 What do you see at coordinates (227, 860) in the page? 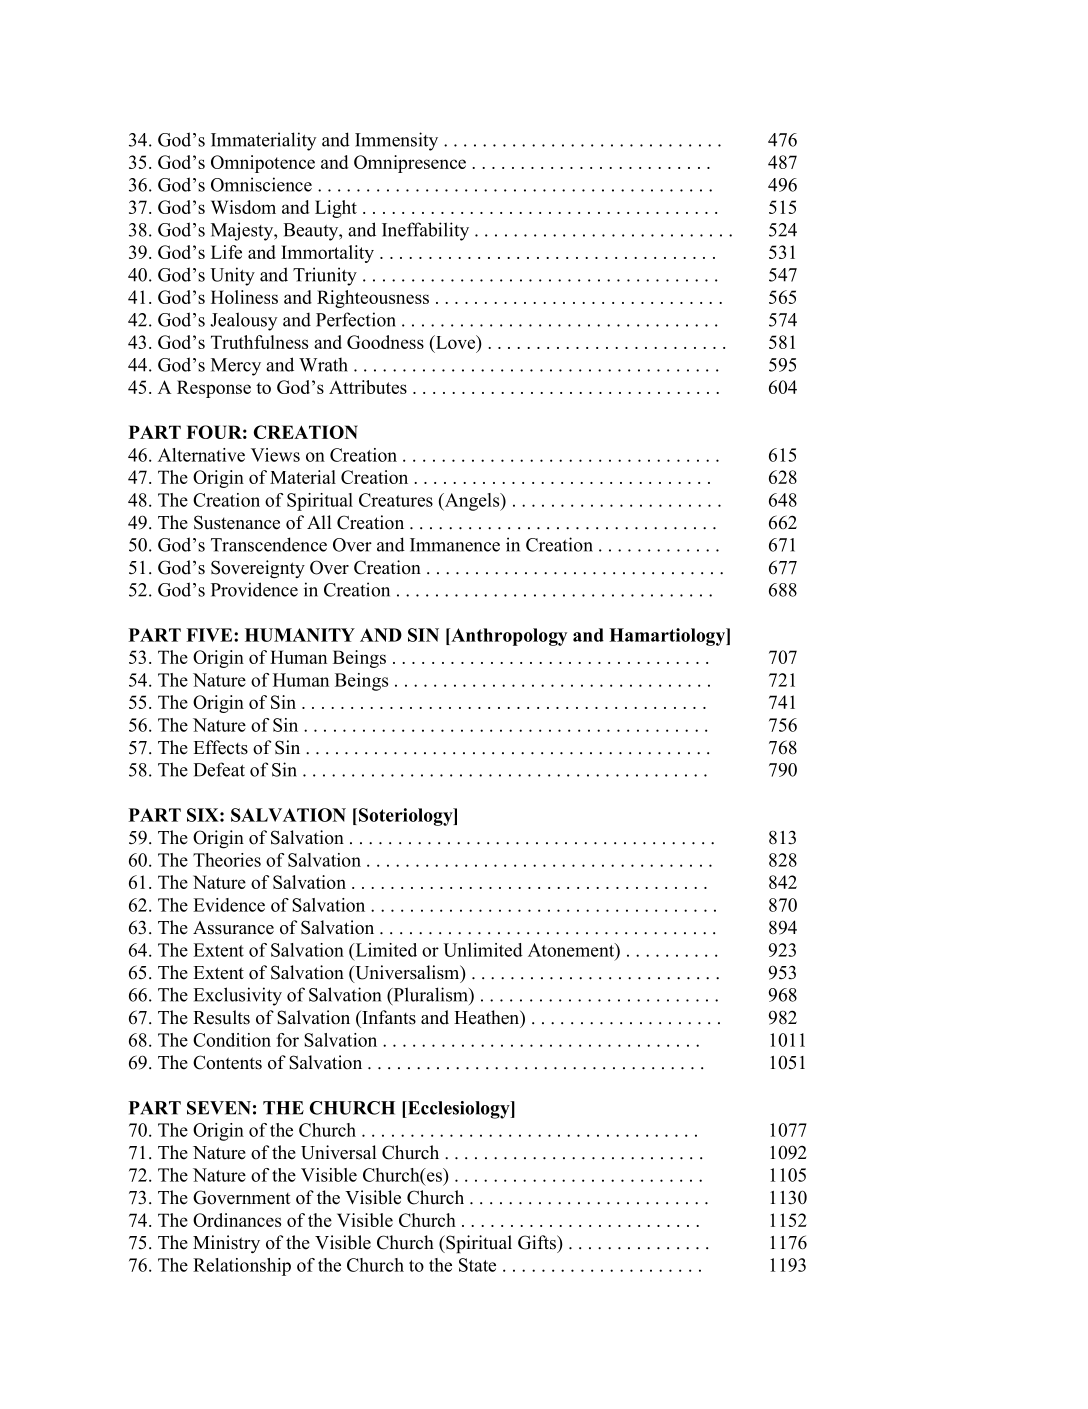
I see `Theories` at bounding box center [227, 860].
